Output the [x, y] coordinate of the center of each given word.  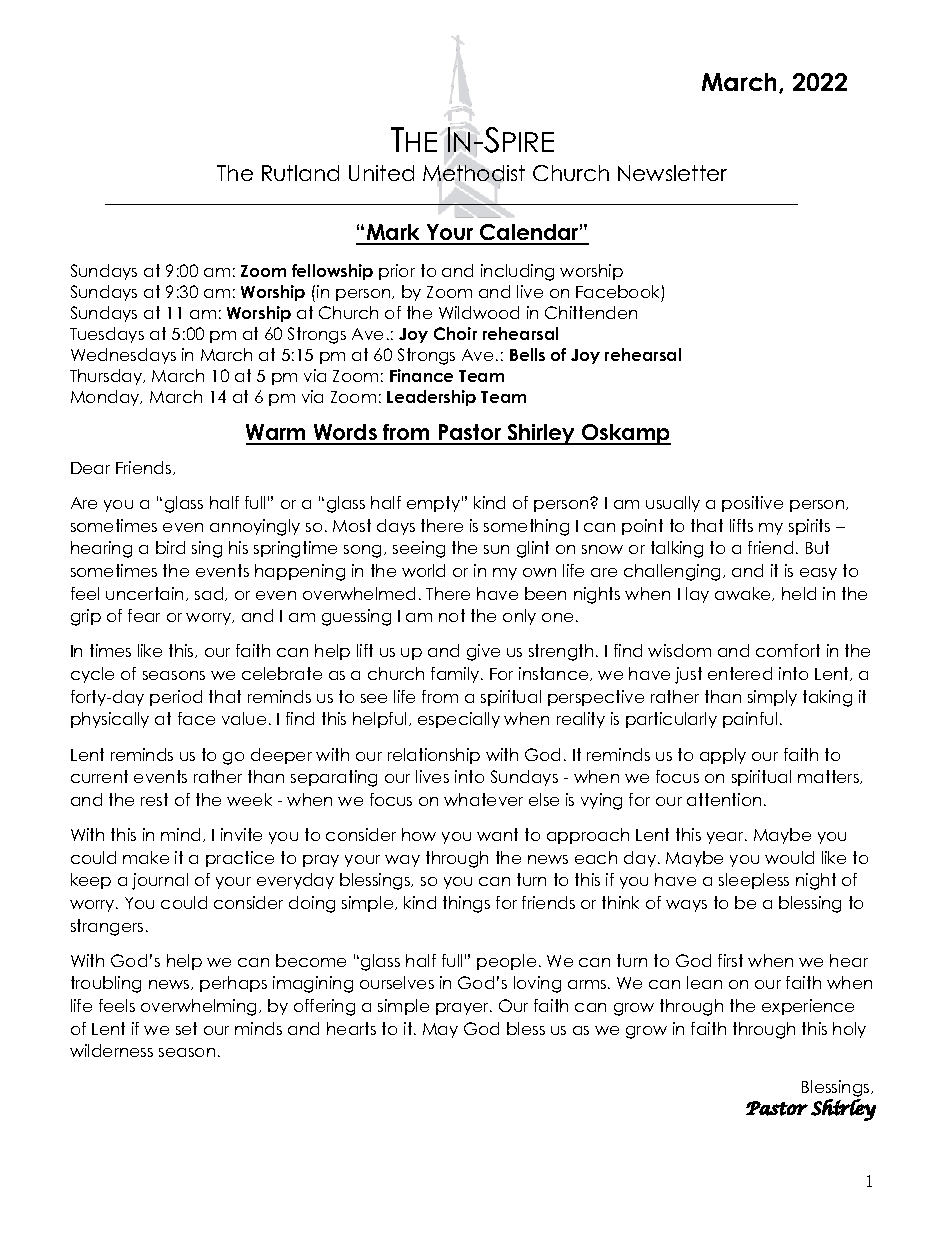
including [517, 272]
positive [752, 504]
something [526, 527]
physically [110, 720]
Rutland [300, 173]
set [186, 1028]
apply [723, 756]
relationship [434, 756]
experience [808, 1007]
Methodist [474, 175]
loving [537, 984]
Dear [90, 468]
